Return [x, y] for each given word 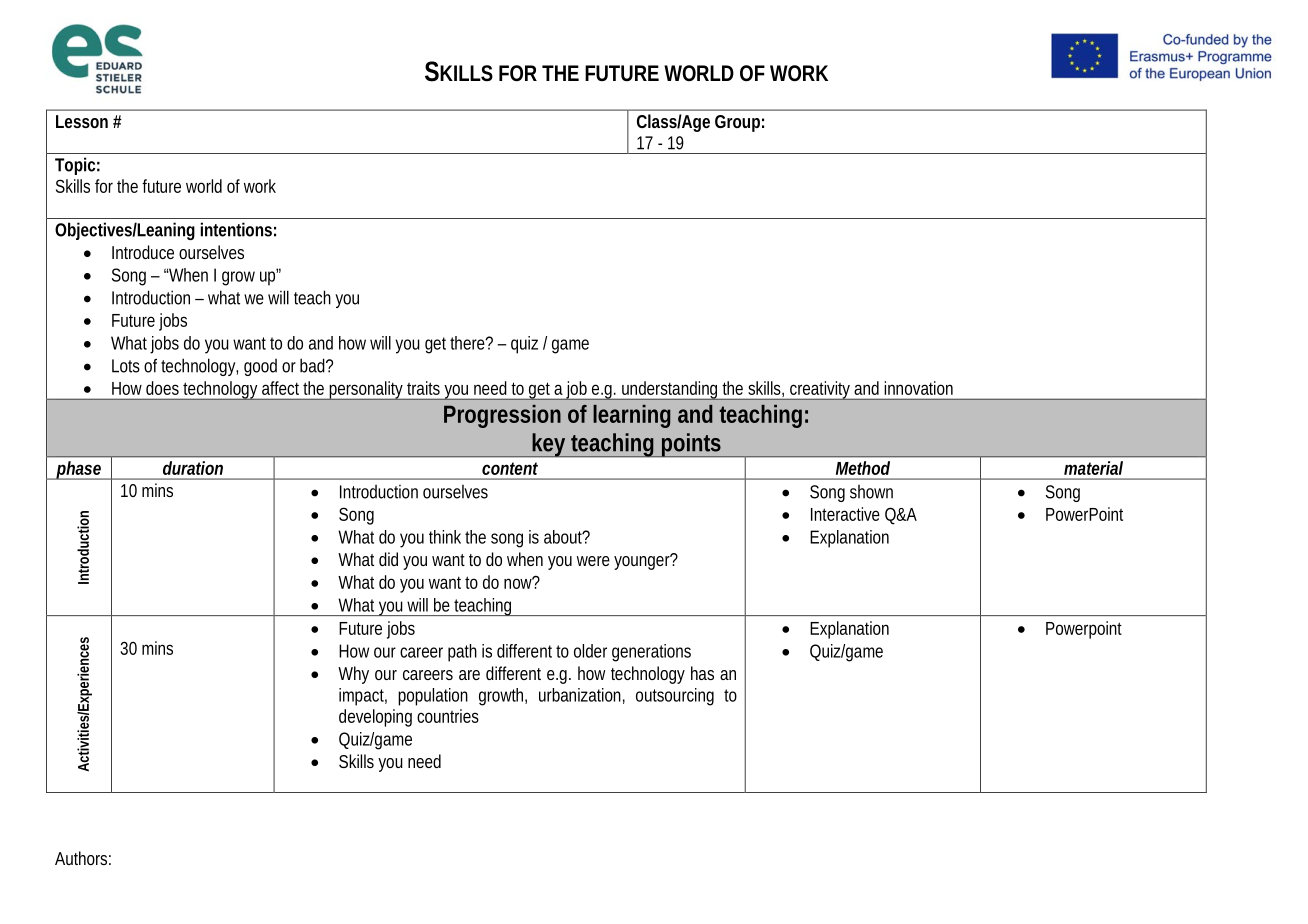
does [162, 388]
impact [363, 697]
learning [632, 416]
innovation [919, 388]
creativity [821, 390]
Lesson [82, 121]
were [593, 561]
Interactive [845, 514]
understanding [671, 390]
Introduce [143, 252]
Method [863, 468]
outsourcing [675, 697]
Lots [126, 366]
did [388, 559]
